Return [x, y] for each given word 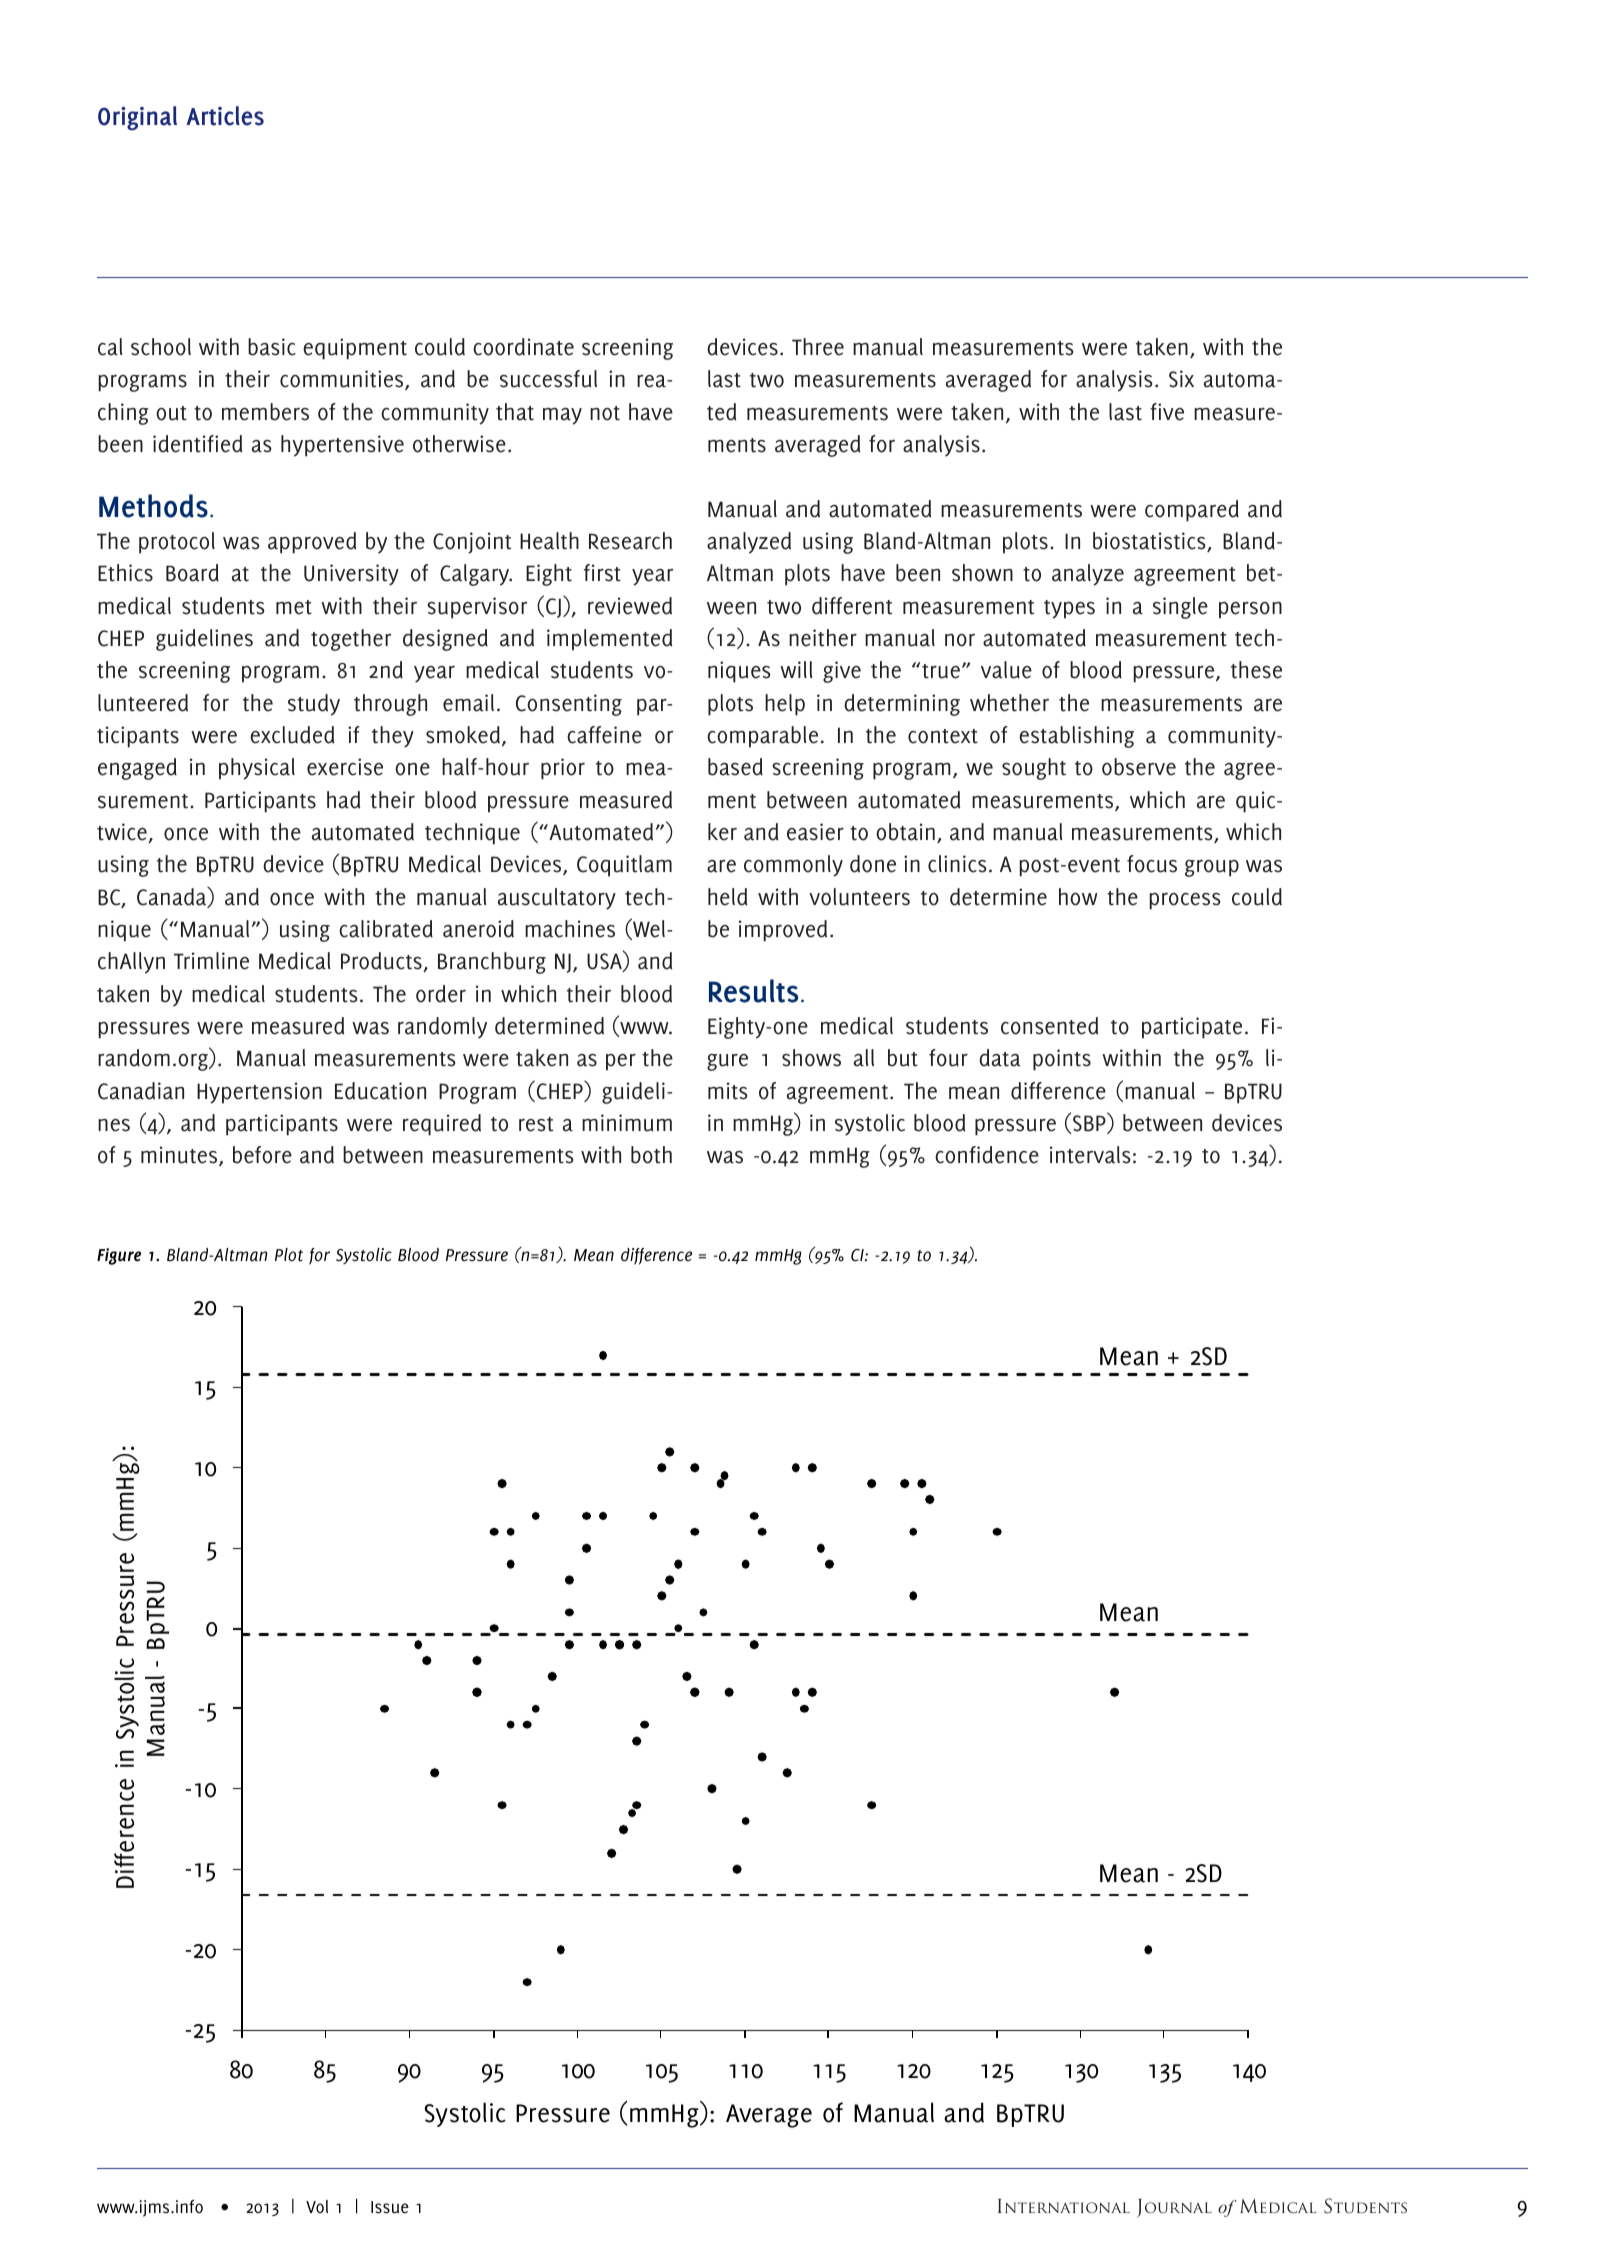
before [262, 1155]
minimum [627, 1123]
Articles [225, 116]
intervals [1090, 1155]
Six [1181, 379]
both [651, 1155]
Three [818, 347]
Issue [390, 2207]
